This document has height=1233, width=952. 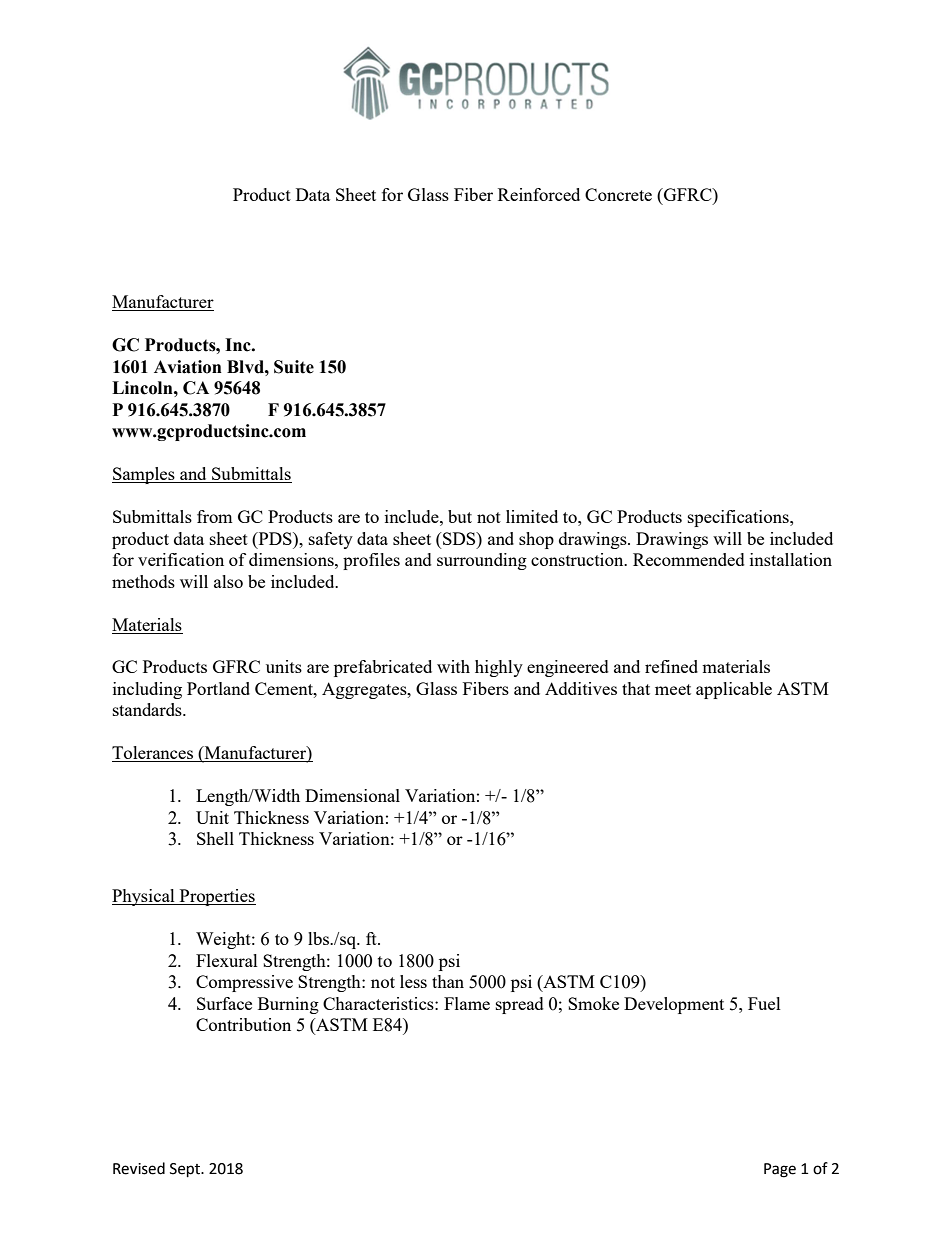 What do you see at coordinates (188, 367) in the document?
I see `Aviation` at bounding box center [188, 367].
